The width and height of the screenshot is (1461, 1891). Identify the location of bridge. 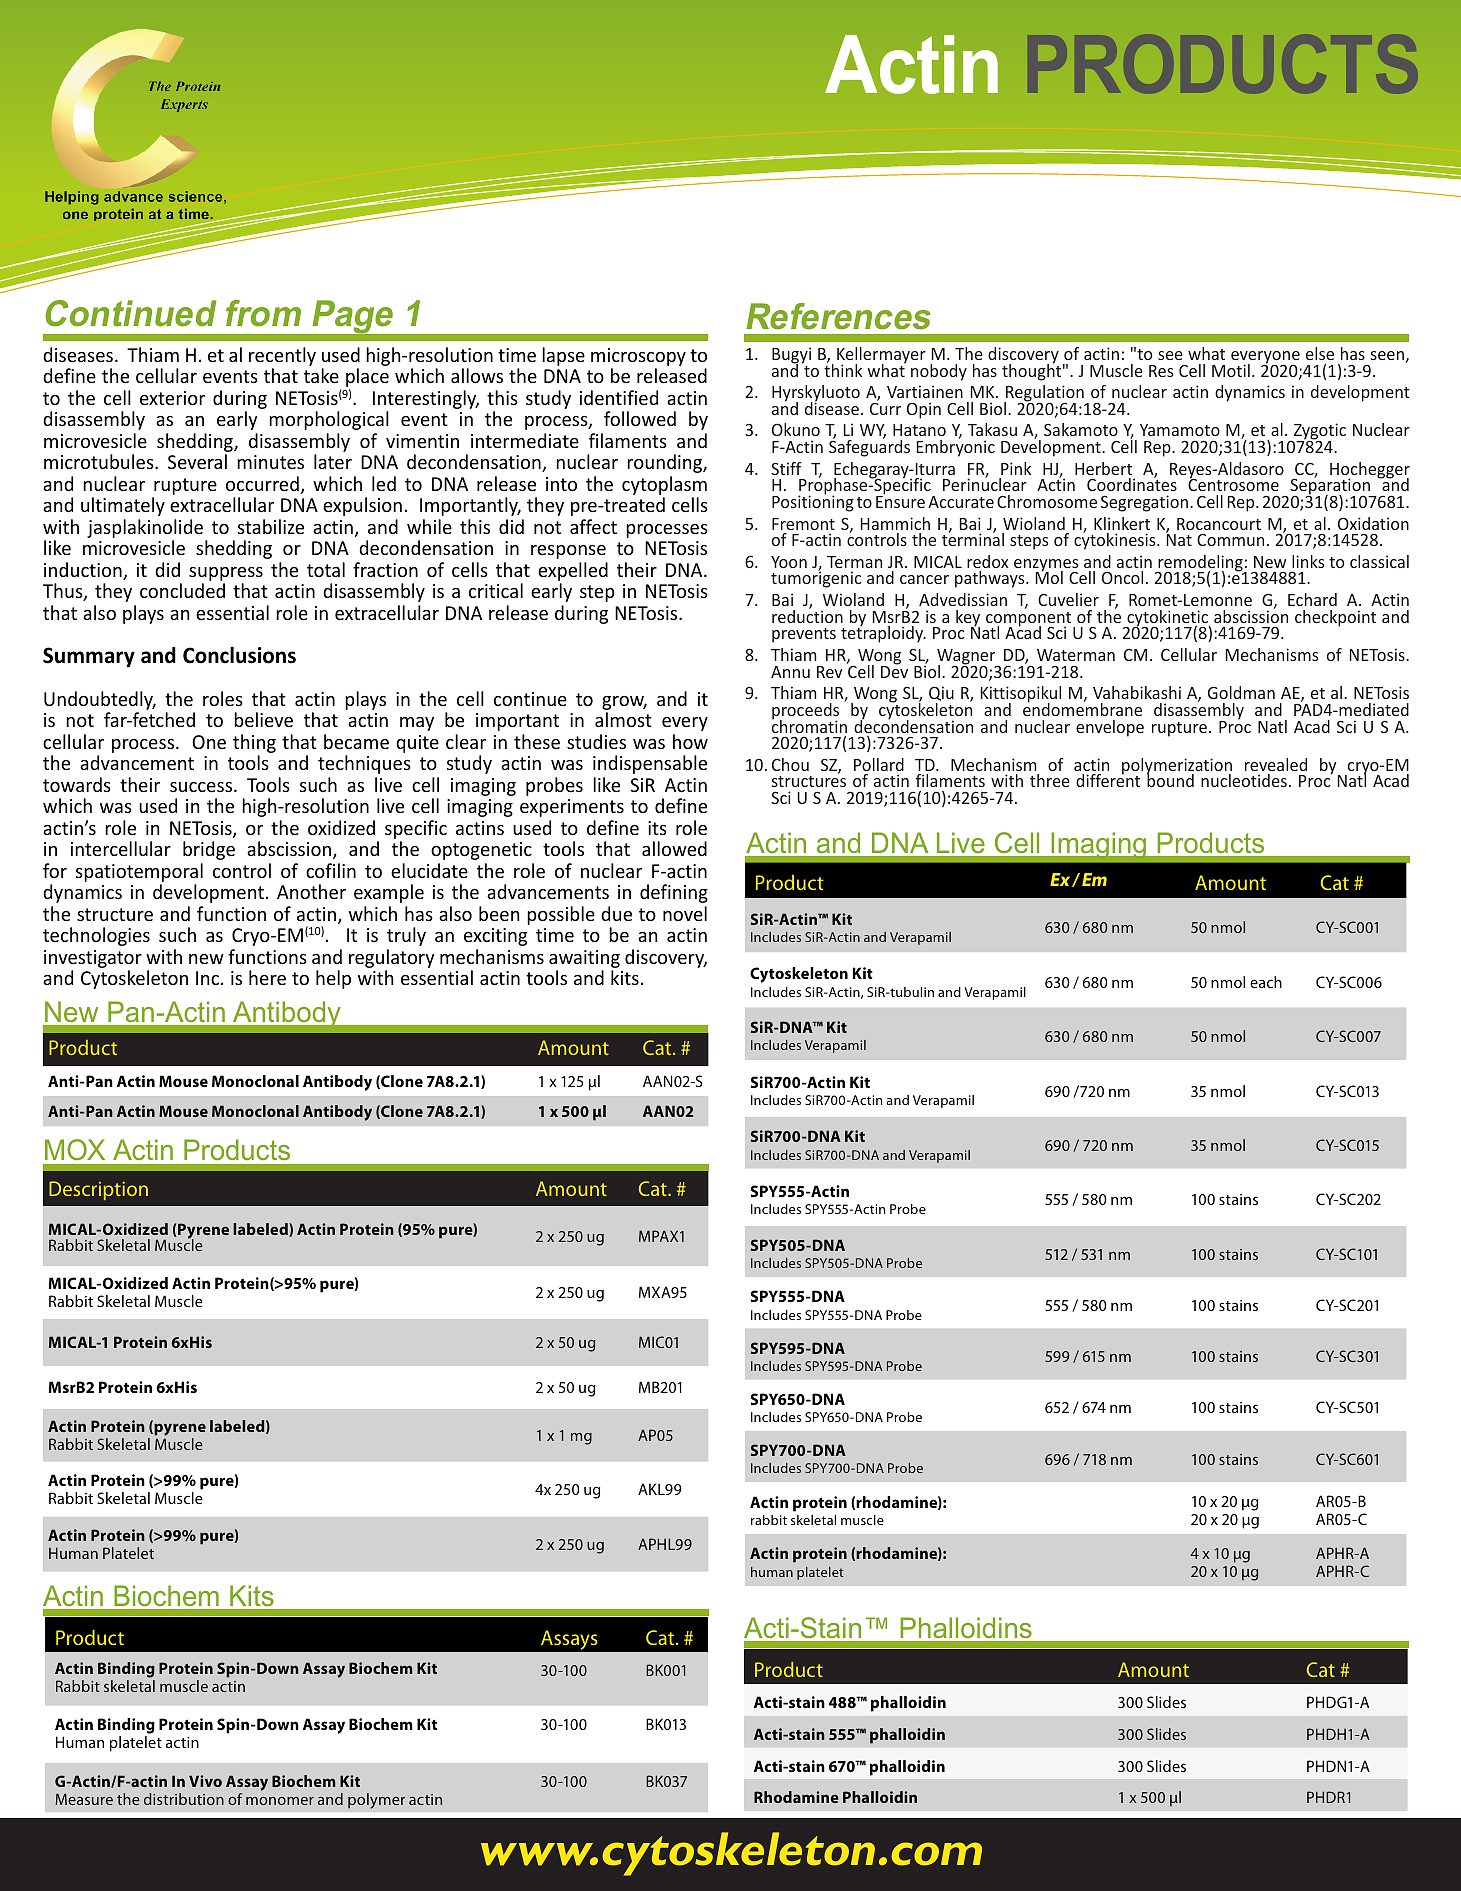
(209, 850).
